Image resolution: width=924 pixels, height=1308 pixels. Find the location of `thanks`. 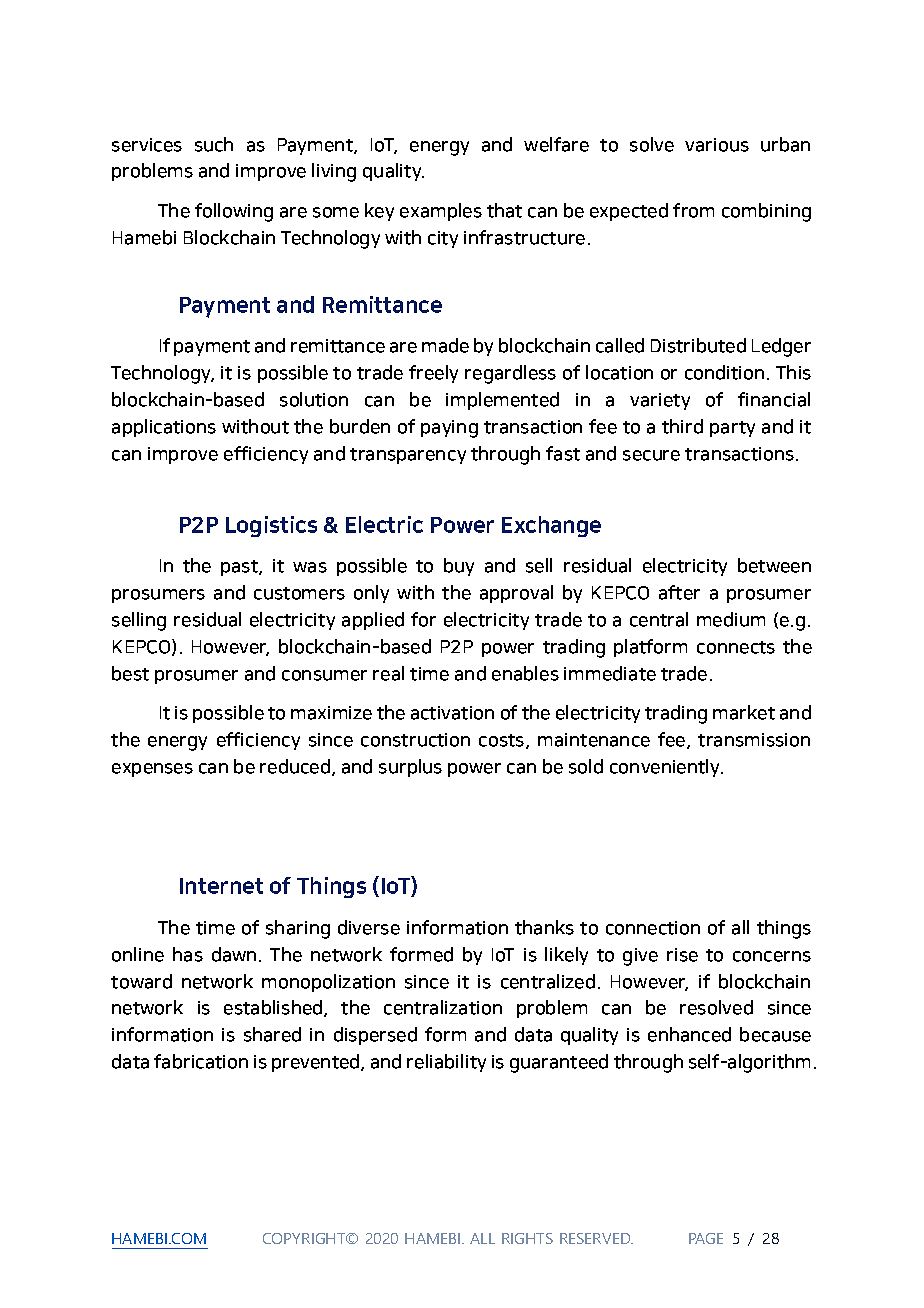

thanks is located at coordinates (544, 927).
